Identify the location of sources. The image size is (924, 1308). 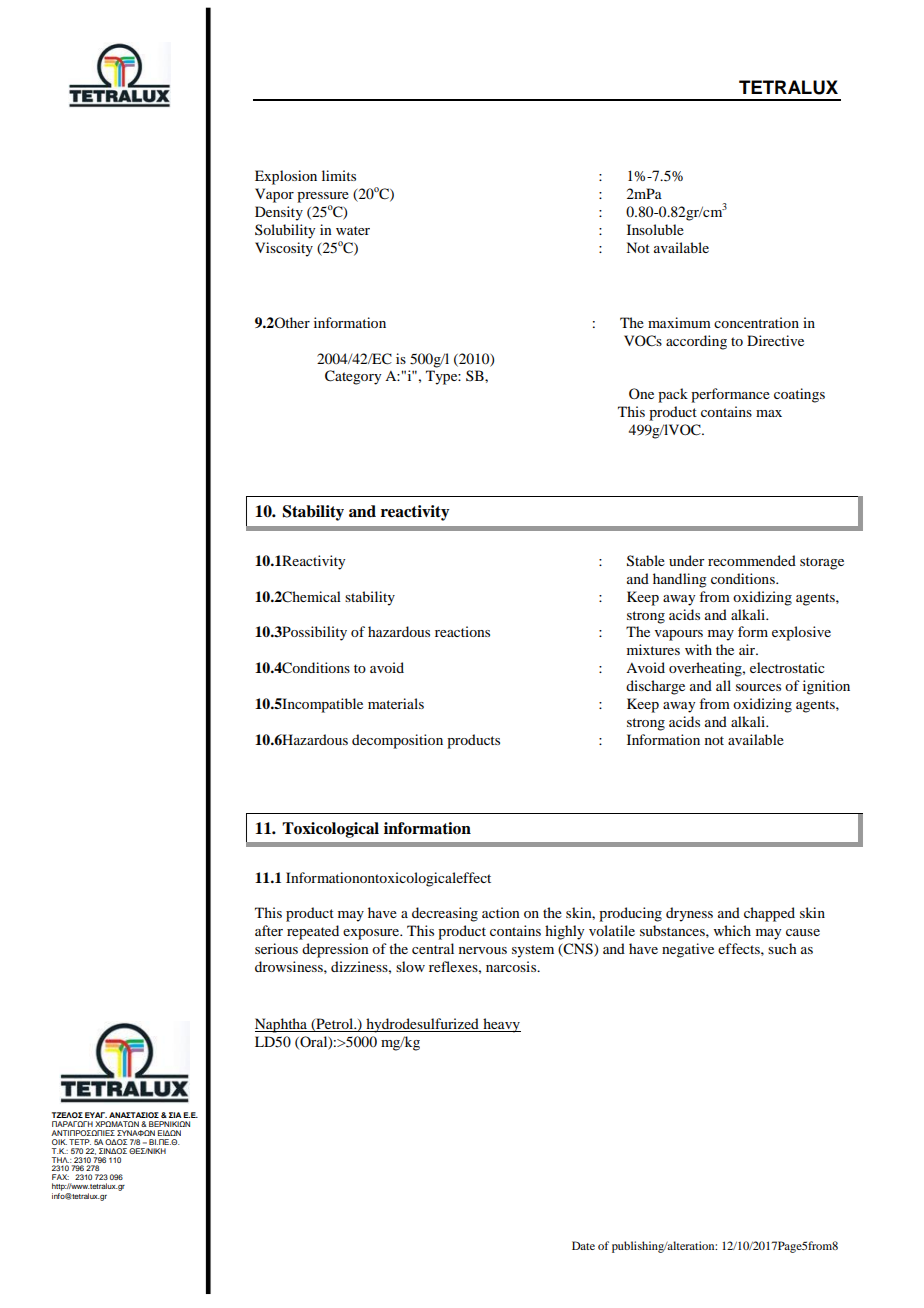
(758, 687).
